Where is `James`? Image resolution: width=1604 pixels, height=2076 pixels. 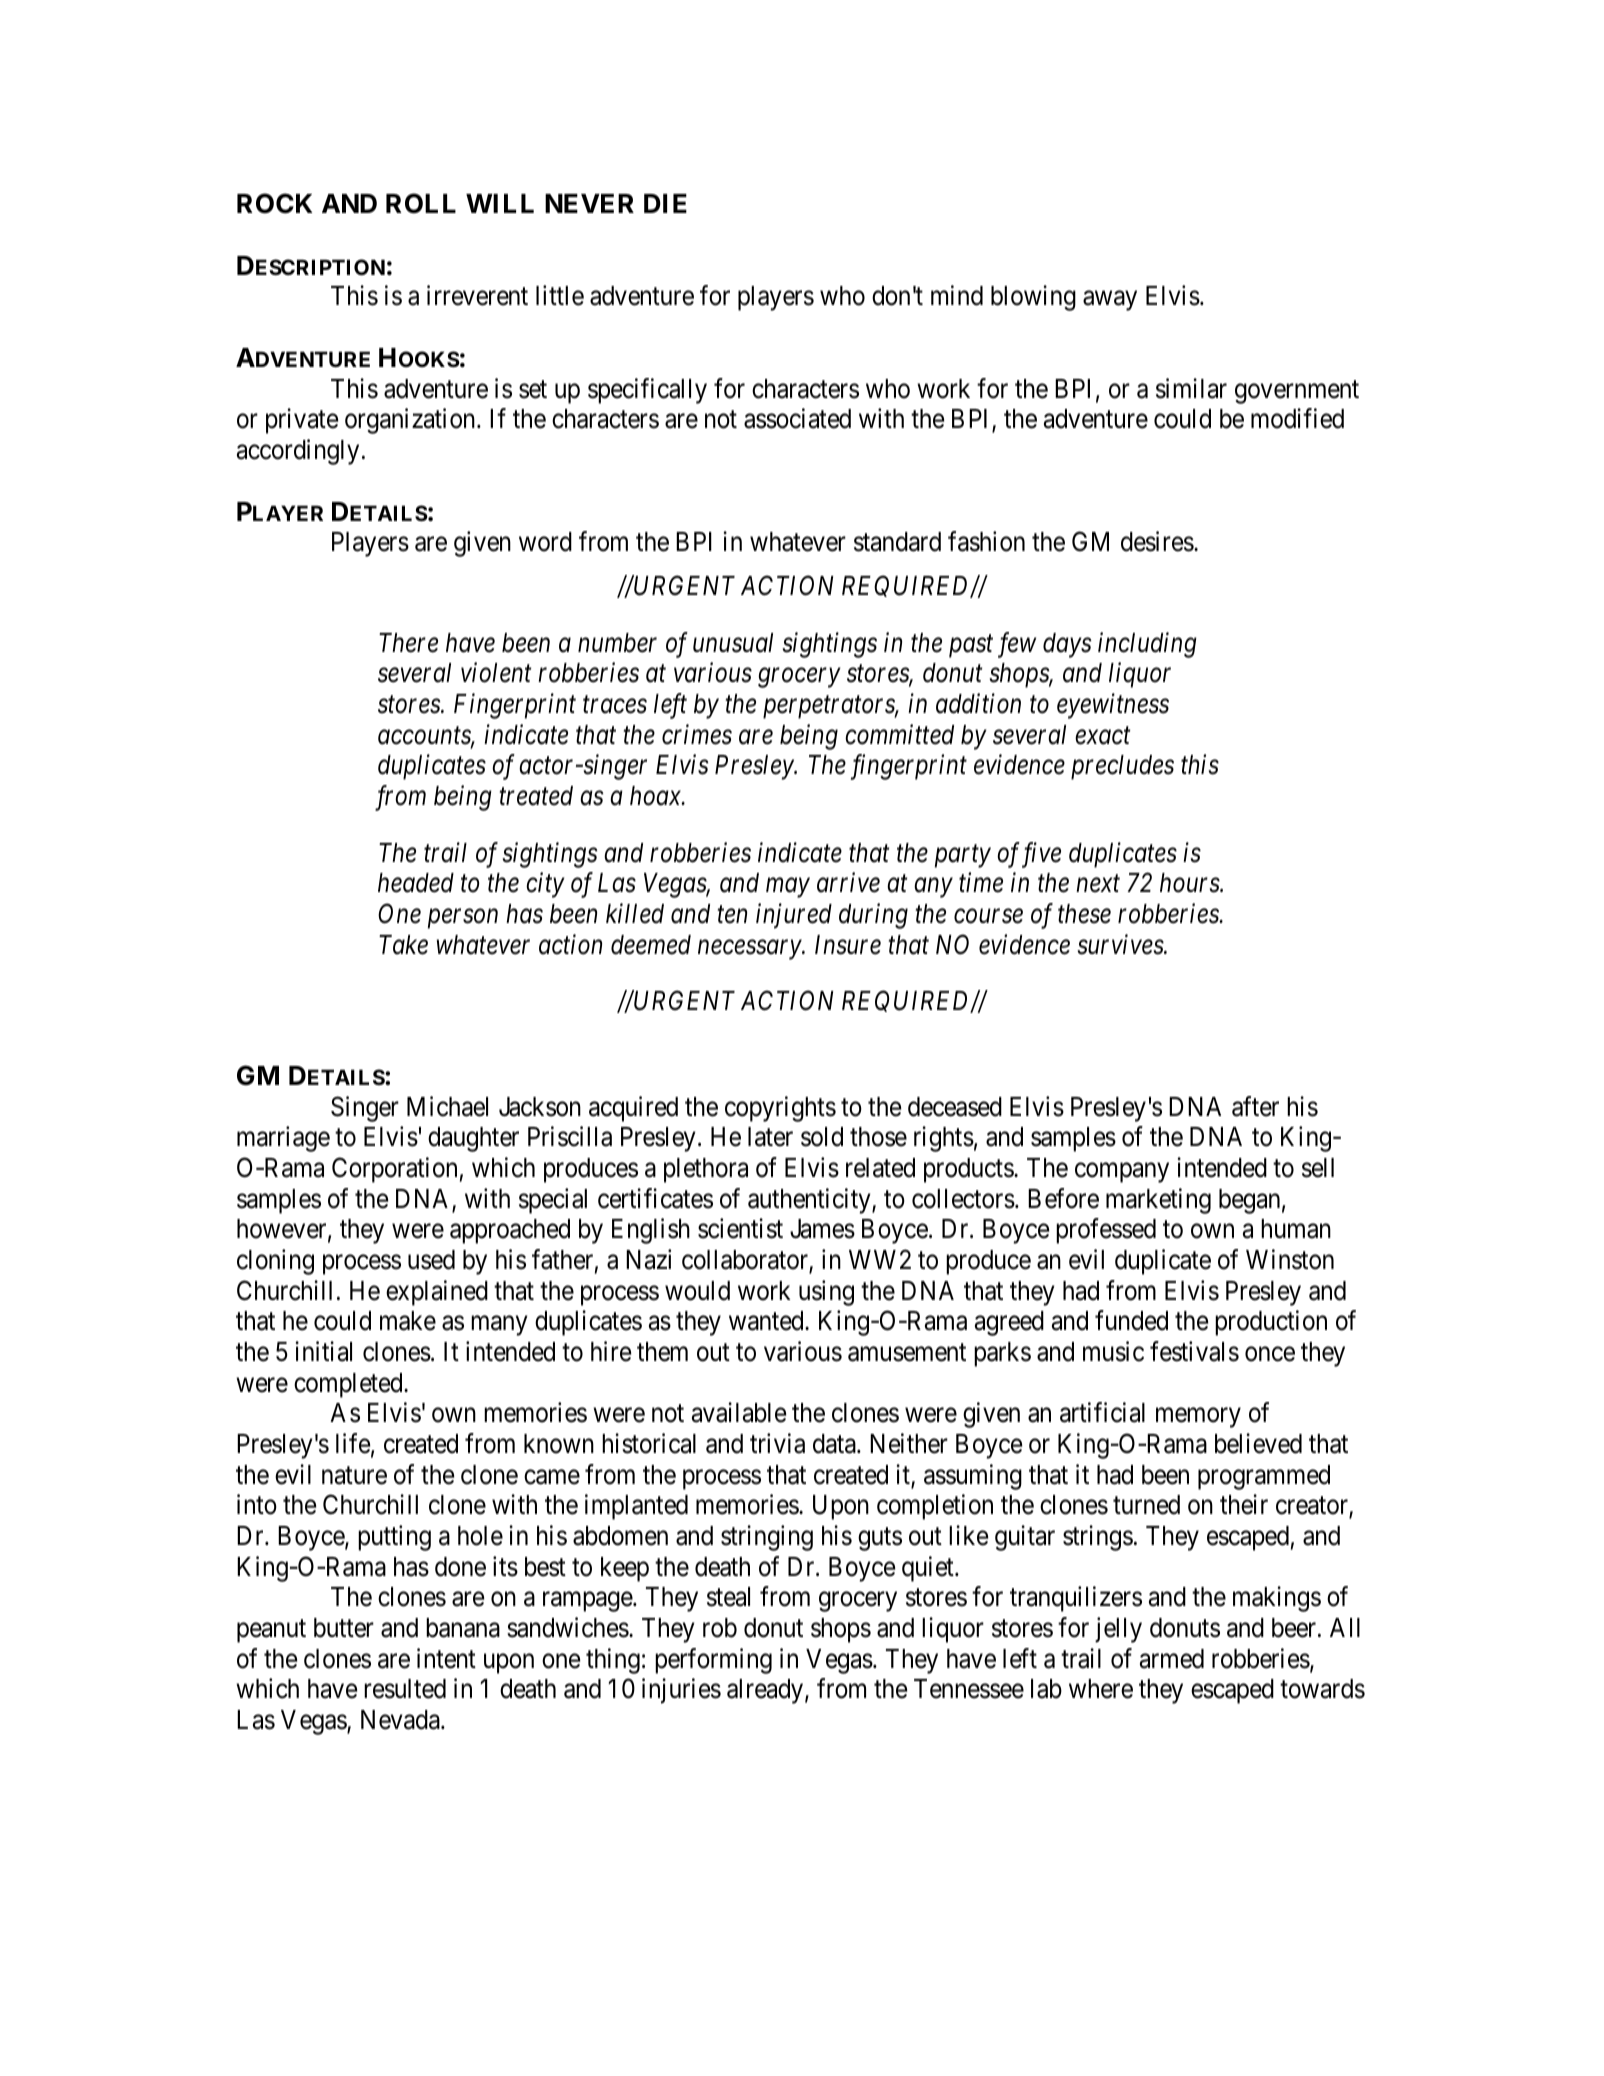
James is located at coordinates (822, 1229).
